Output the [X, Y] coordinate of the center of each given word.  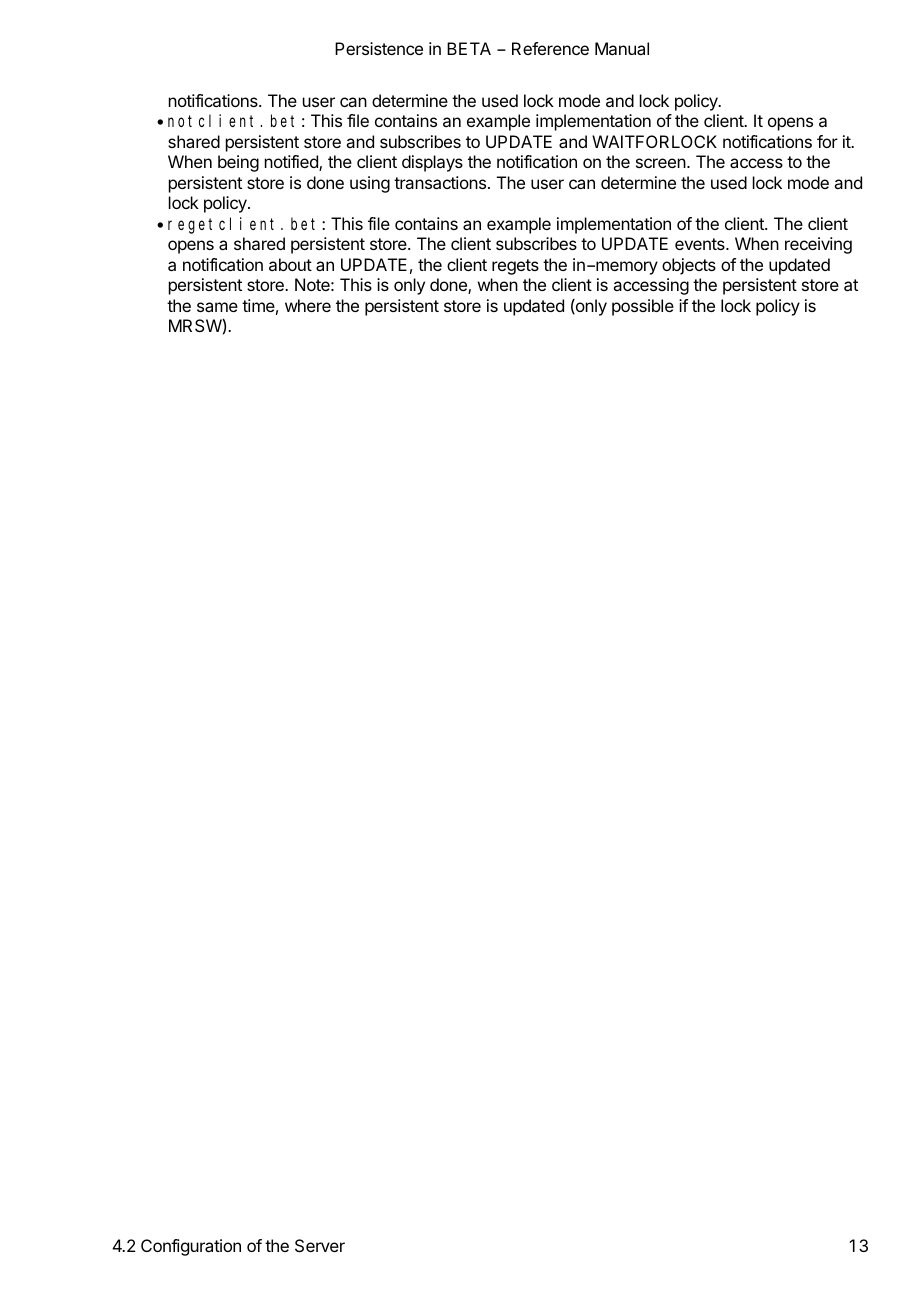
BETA [469, 48]
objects [689, 266]
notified [292, 163]
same [217, 307]
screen [662, 163]
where [308, 305]
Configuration [191, 1247]
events [701, 244]
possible [643, 307]
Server [320, 1245]
